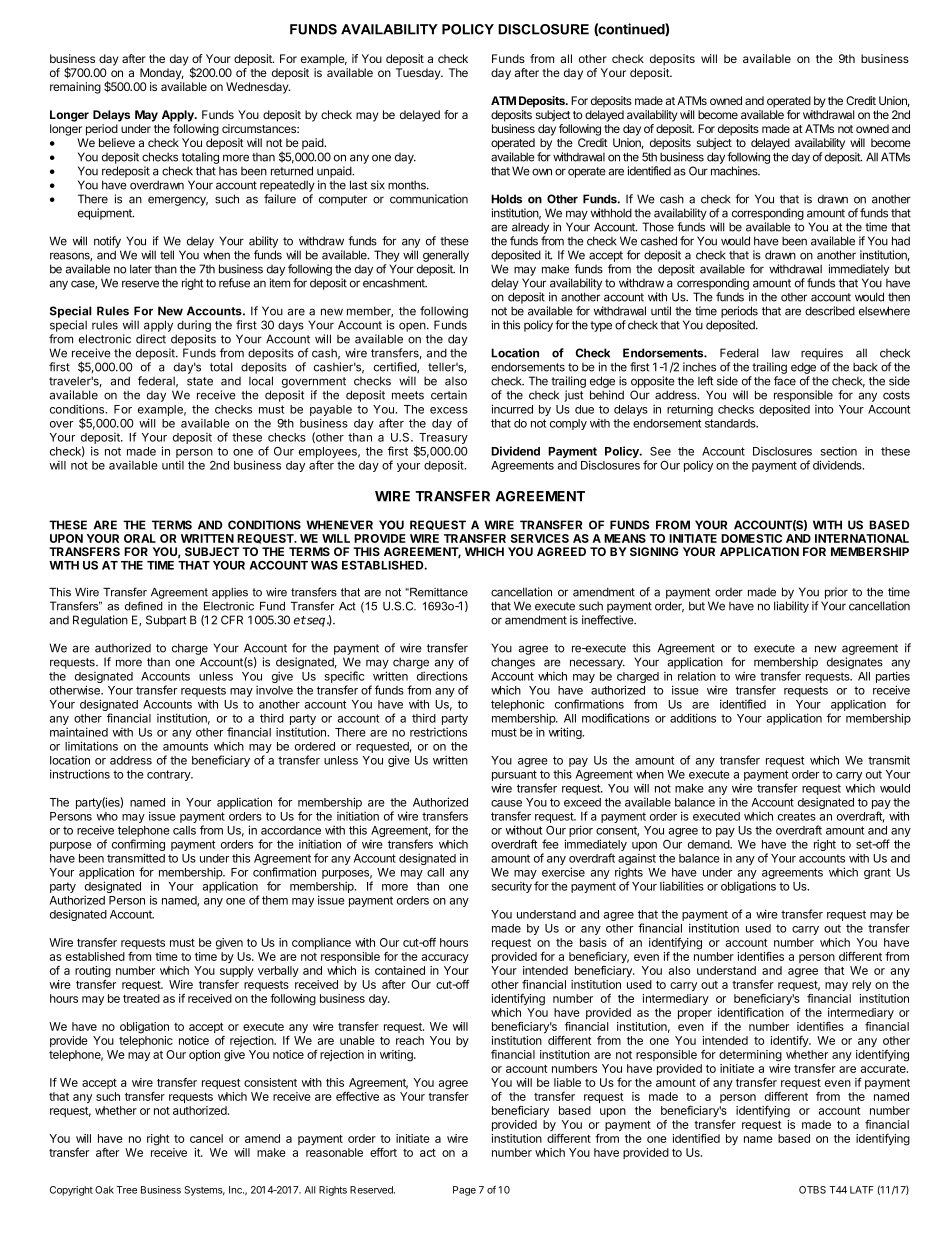 The image size is (952, 1233). Describe the element at coordinates (162, 74) in the page. I see `Monday` at that location.
